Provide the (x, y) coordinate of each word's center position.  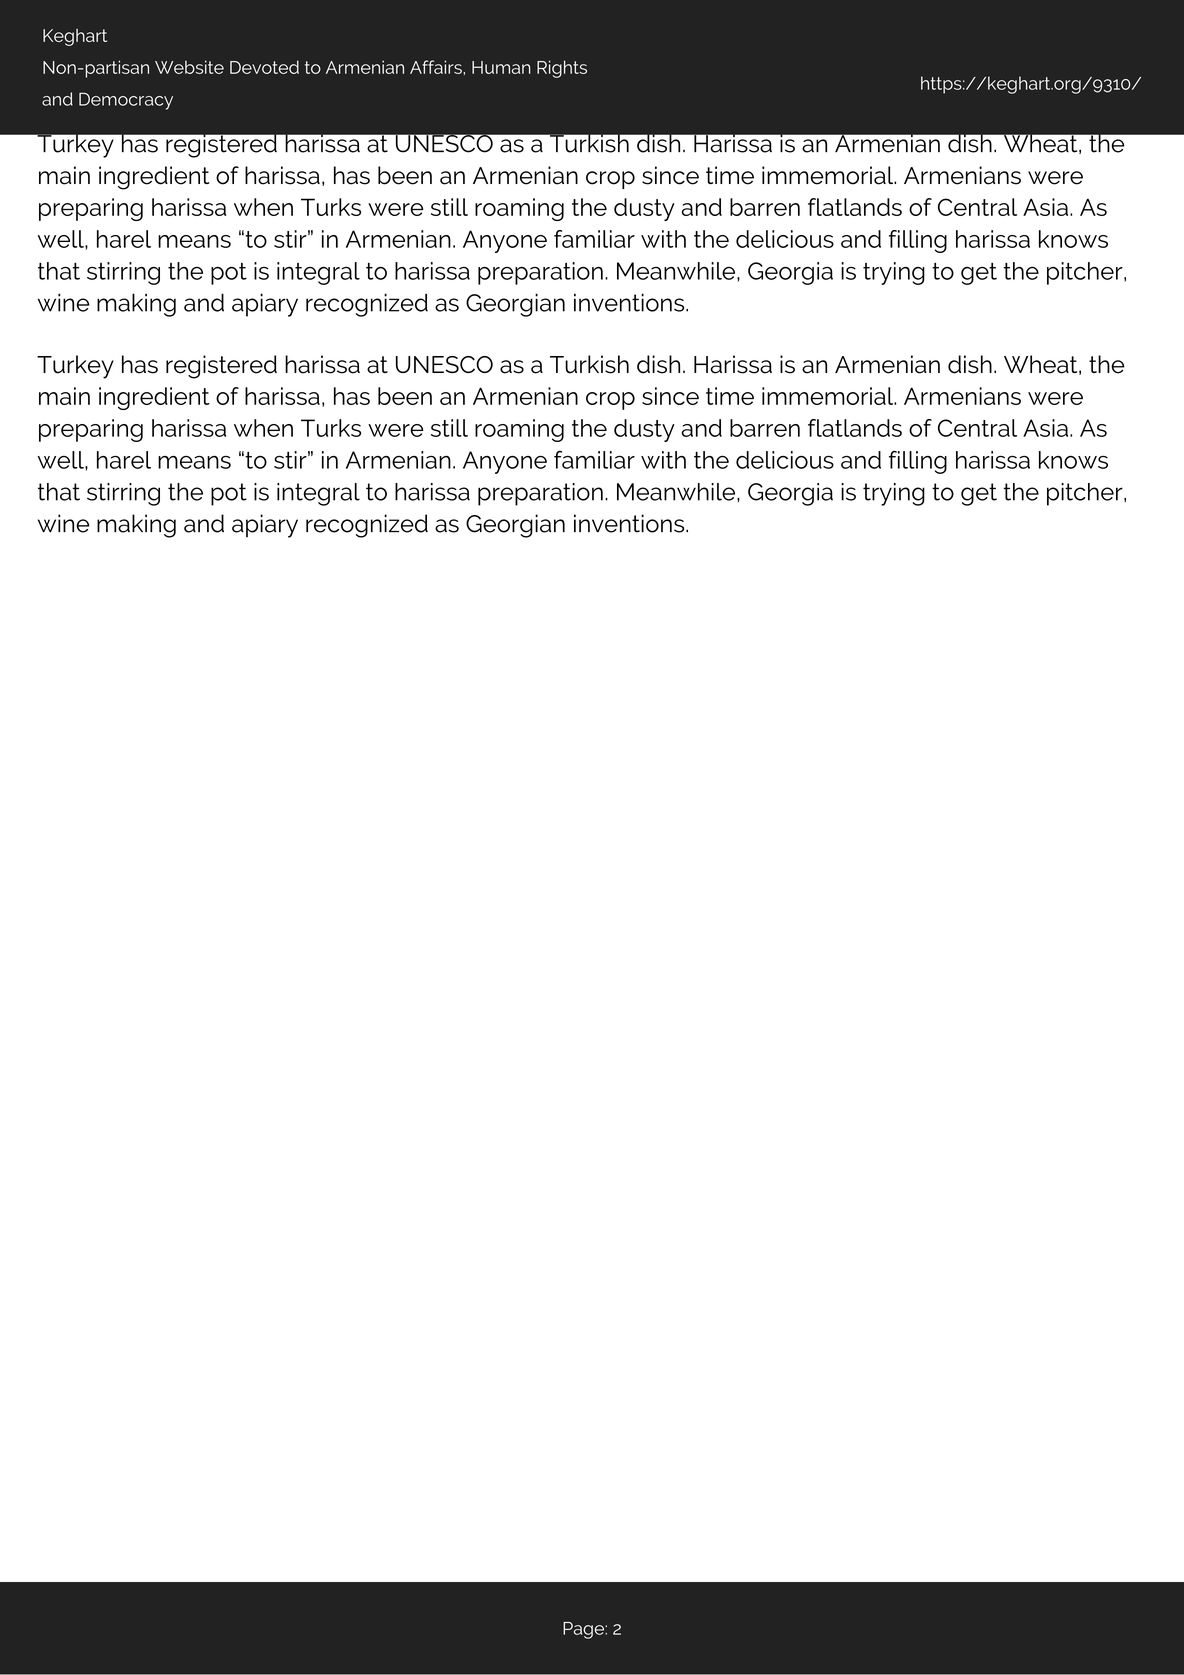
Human (501, 67)
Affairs (437, 67)
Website (189, 67)
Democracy (126, 101)
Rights (562, 69)
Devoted (264, 67)
